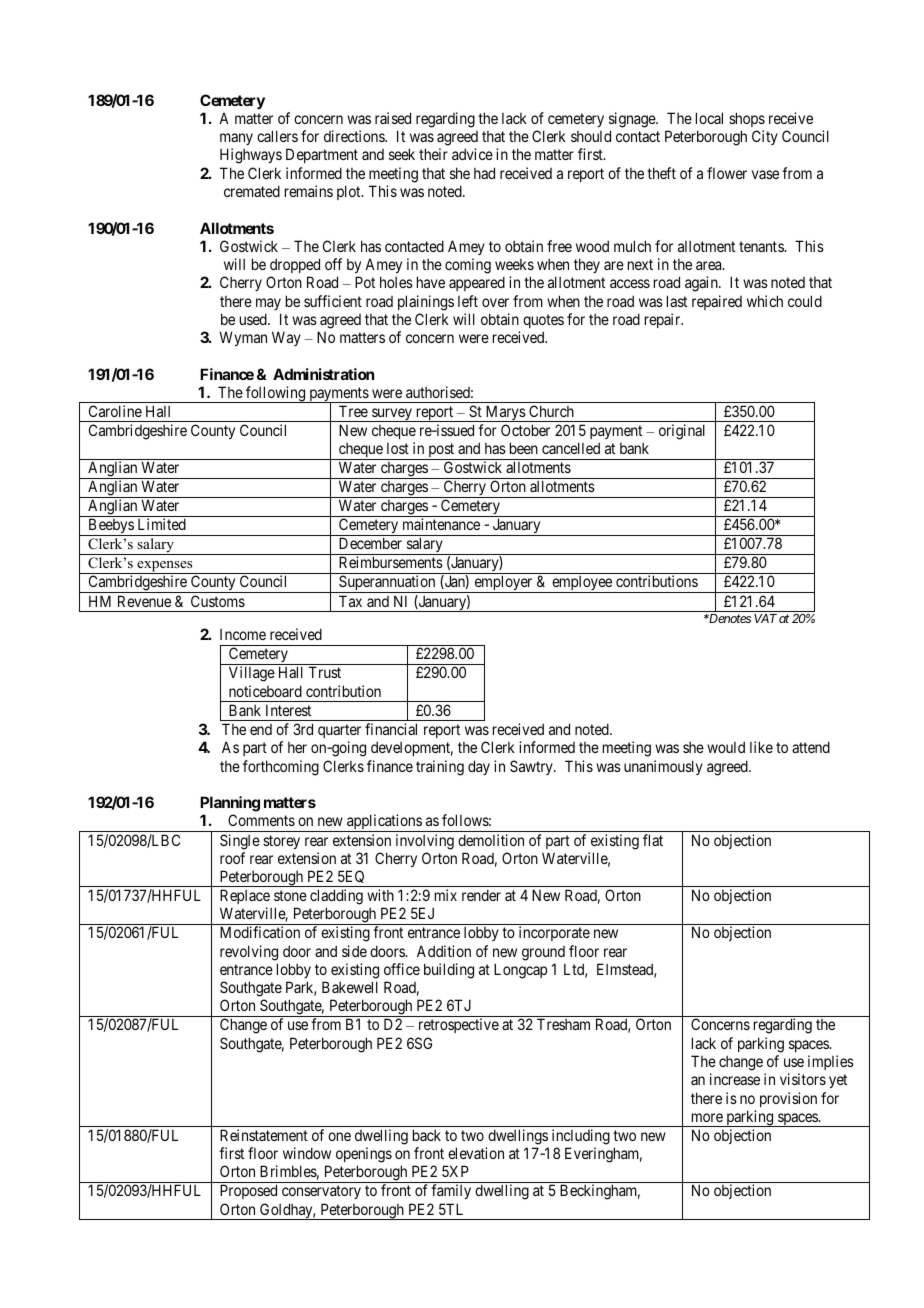 The image size is (924, 1308). What do you see at coordinates (765, 137) in the screenshot?
I see `City` at bounding box center [765, 137].
